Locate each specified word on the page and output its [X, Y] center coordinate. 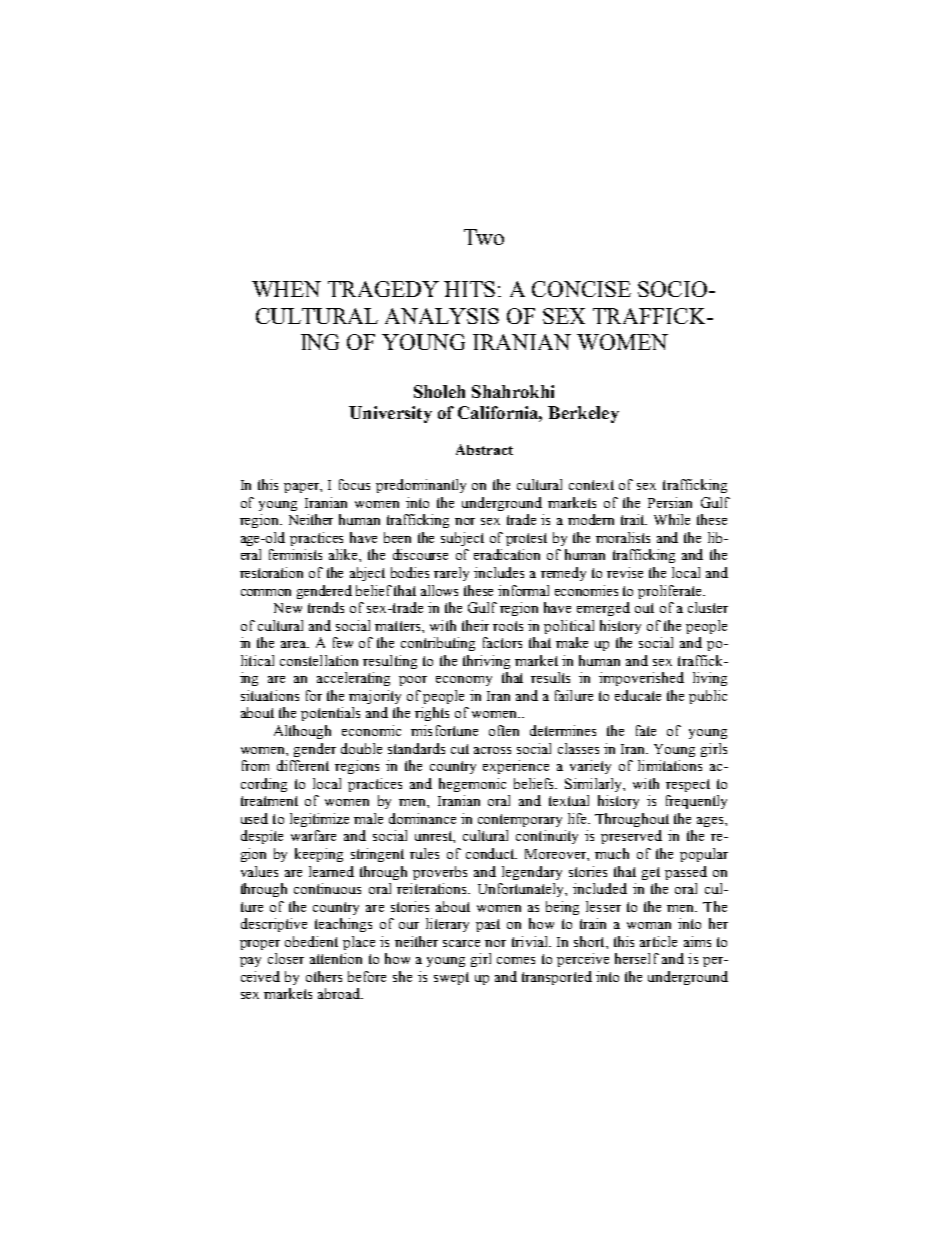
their [475, 625]
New [288, 608]
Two [484, 237]
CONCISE [581, 289]
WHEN [286, 289]
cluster [708, 607]
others [324, 976]
